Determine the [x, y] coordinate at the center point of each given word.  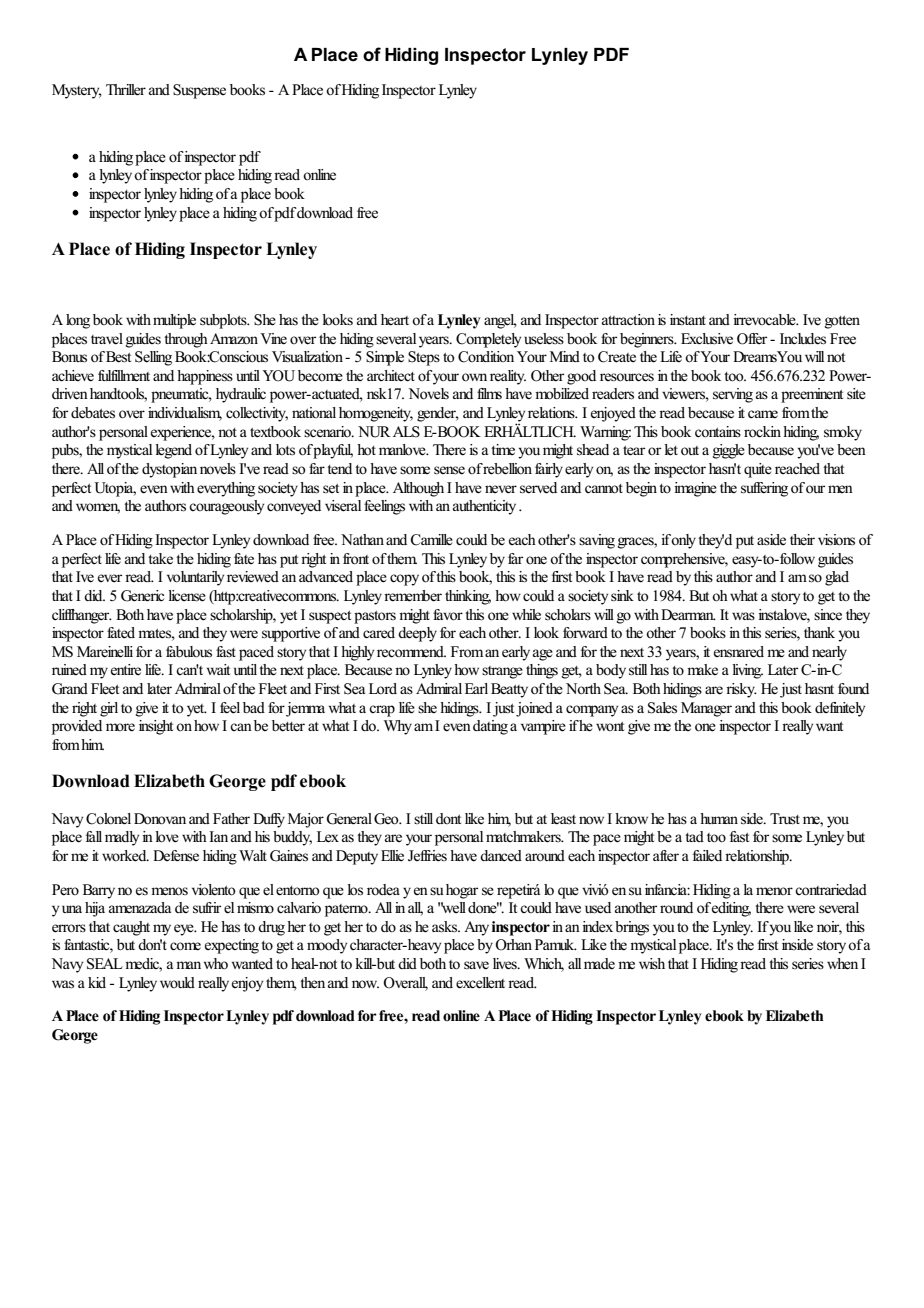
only [683, 541]
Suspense [199, 91]
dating [490, 727]
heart [395, 320]
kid [97, 982]
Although [418, 489]
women [98, 508]
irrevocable [765, 320]
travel [107, 339]
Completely [488, 340]
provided [77, 727]
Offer [752, 339]
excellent [480, 983]
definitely [840, 709]
